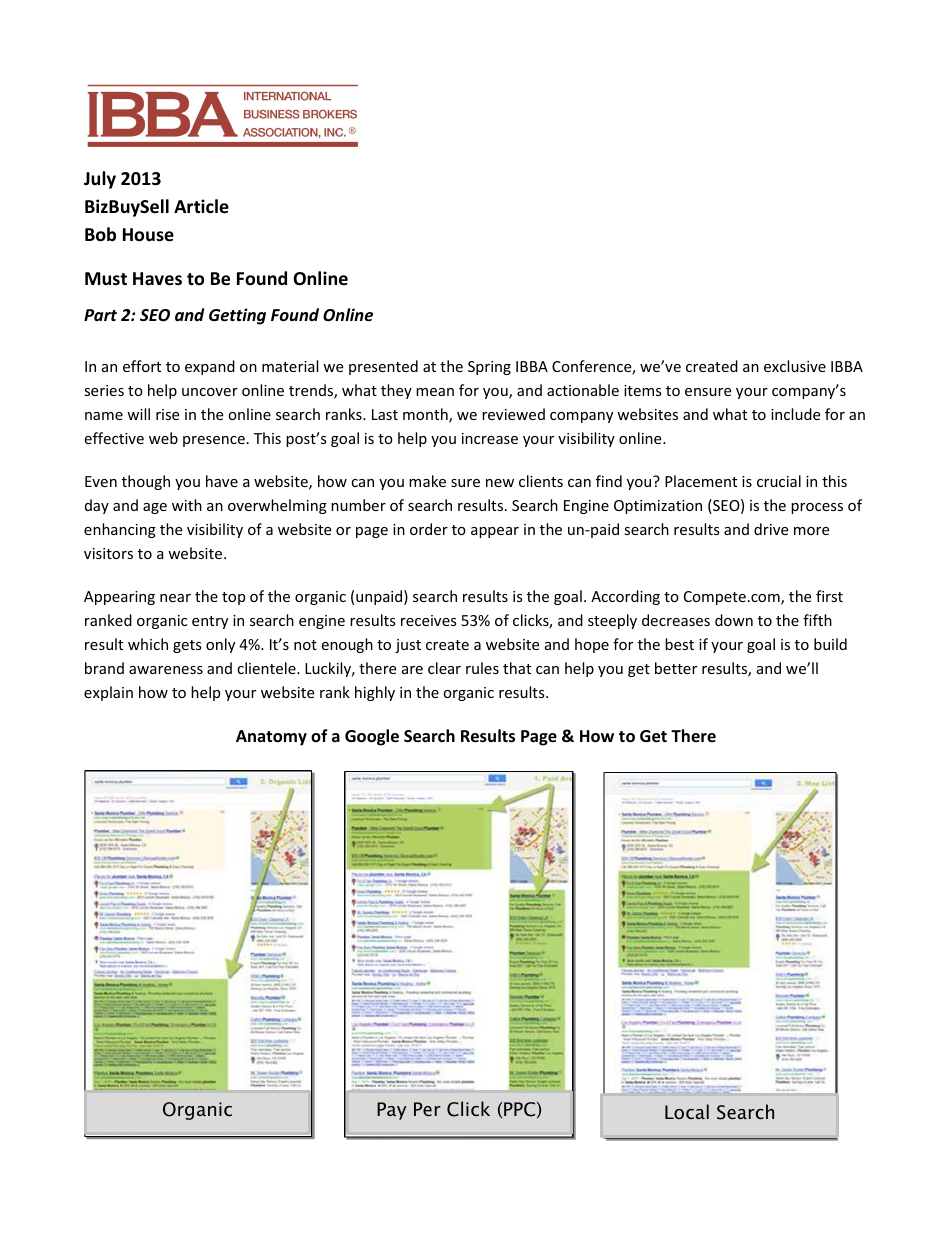 The image size is (952, 1233). I want to click on exclusive, so click(795, 366).
